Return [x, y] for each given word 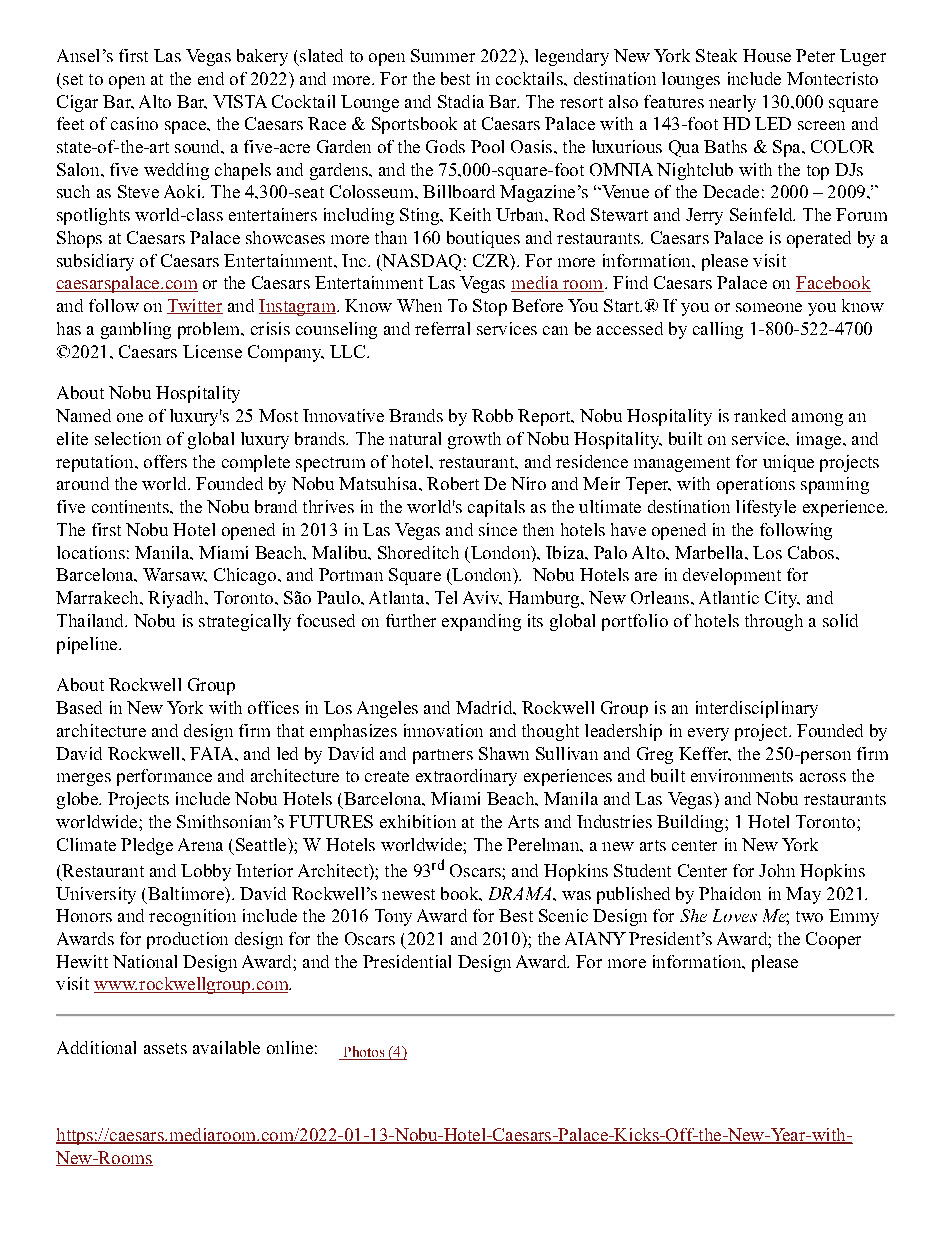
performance [164, 777]
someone [769, 307]
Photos [364, 1053]
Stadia [461, 101]
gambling [136, 330]
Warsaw [175, 575]
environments [742, 775]
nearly [732, 103]
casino [134, 123]
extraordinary [466, 777]
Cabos [812, 552]
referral [442, 328]
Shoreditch [418, 552]
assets [165, 1048]
